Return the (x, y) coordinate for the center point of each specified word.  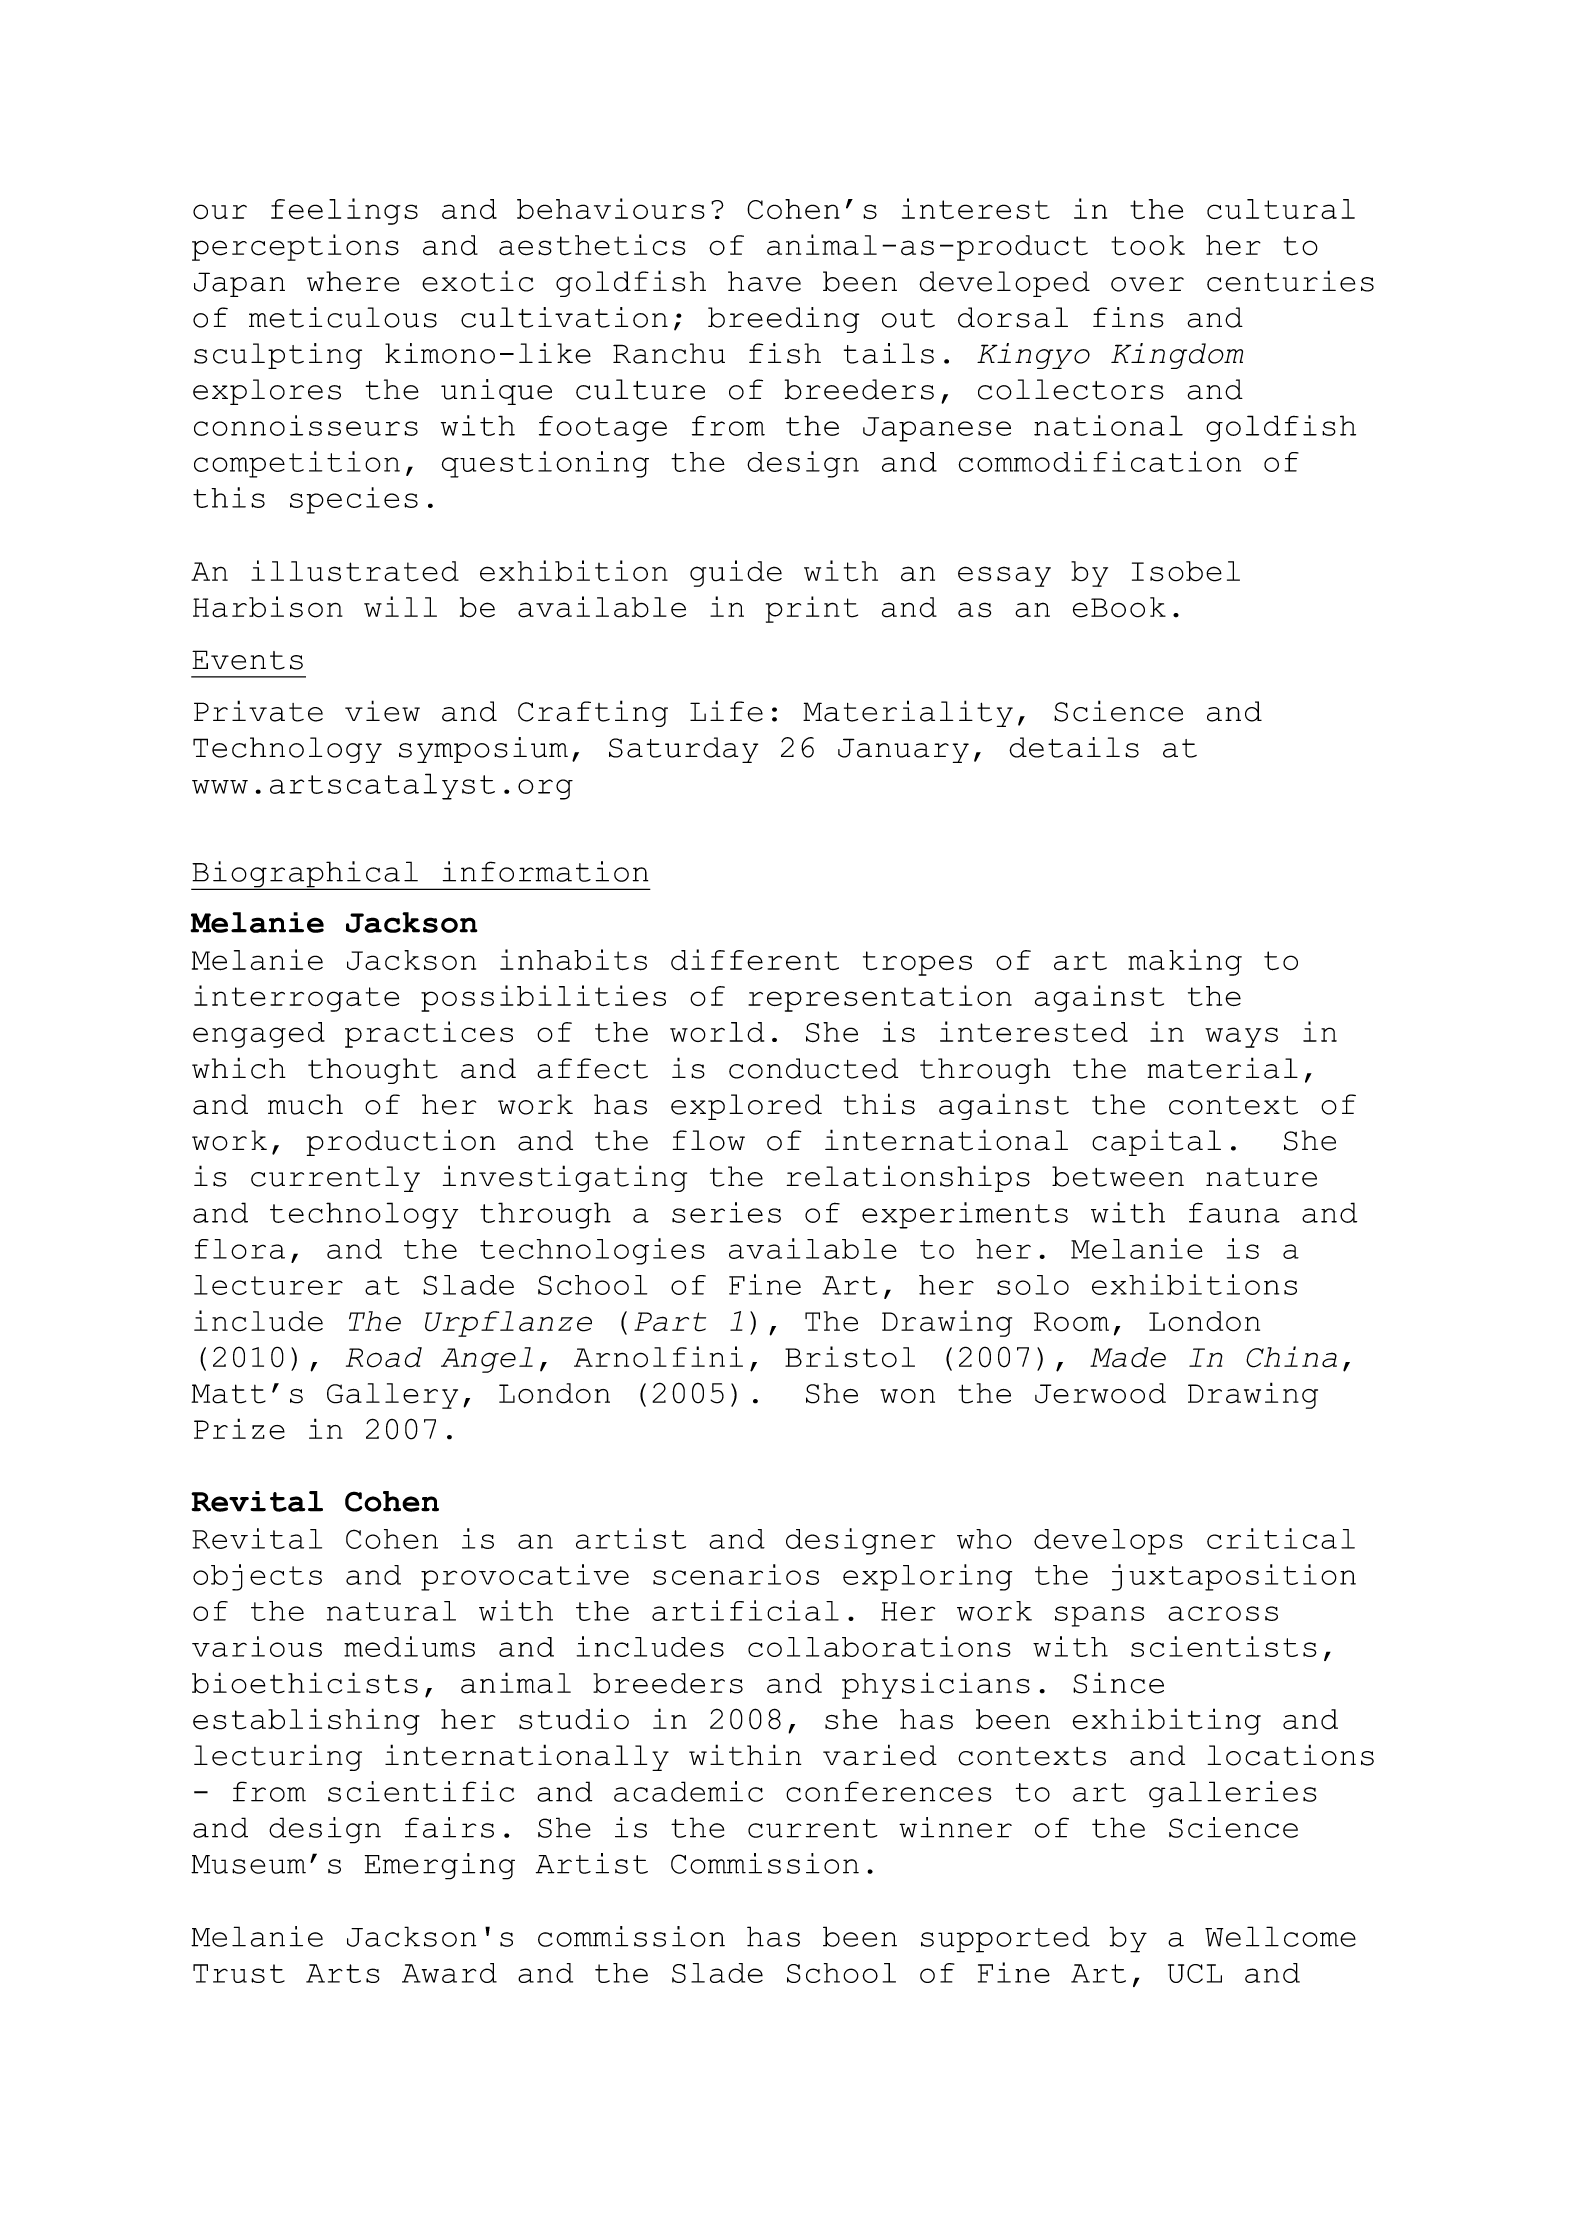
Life (726, 711)
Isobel (1186, 571)
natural (391, 1611)
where (353, 281)
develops (1108, 1542)
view (382, 711)
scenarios (736, 1574)
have (764, 281)
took (1148, 245)
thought (373, 1071)
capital (1156, 1142)
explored (746, 1107)
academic (688, 1791)
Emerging (440, 1866)
